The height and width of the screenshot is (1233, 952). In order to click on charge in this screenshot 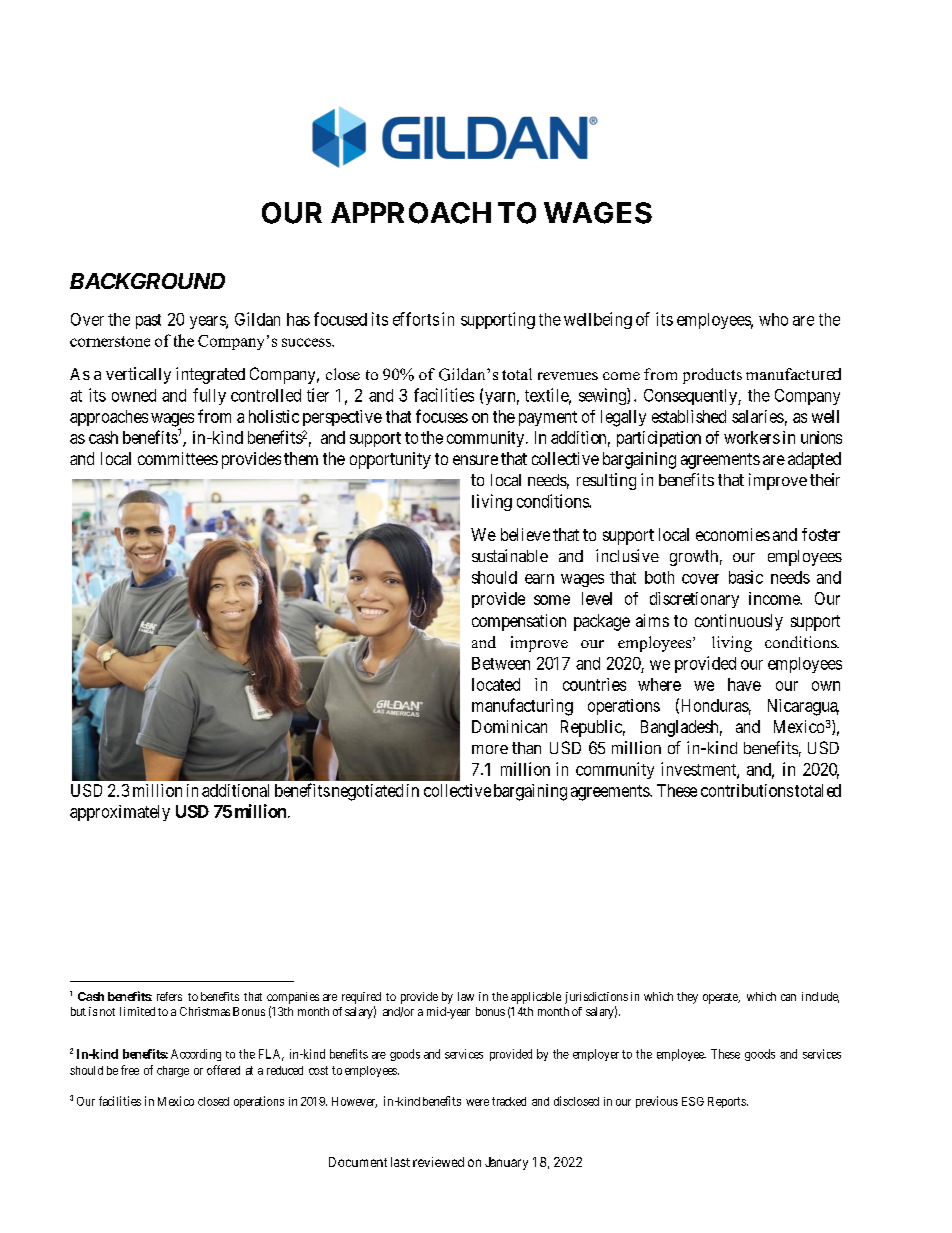, I will do `click(173, 1071)`.
